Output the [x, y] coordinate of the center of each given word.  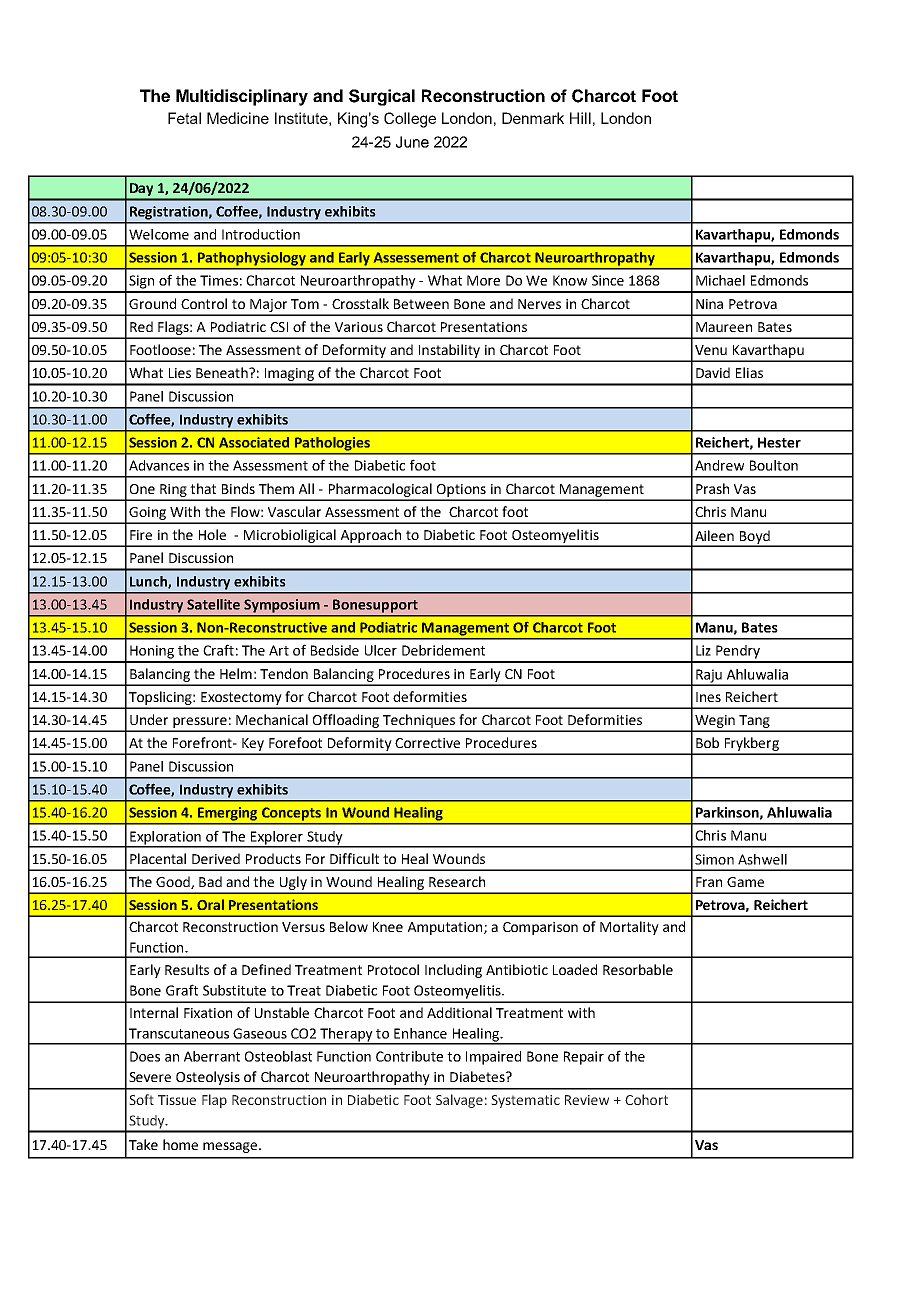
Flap [214, 1101]
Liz [703, 650]
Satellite [213, 604]
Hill [580, 118]
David [713, 372]
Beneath [223, 372]
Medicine [238, 118]
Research [457, 881]
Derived [216, 858]
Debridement [443, 650]
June [412, 142]
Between [421, 304]
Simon [714, 859]
